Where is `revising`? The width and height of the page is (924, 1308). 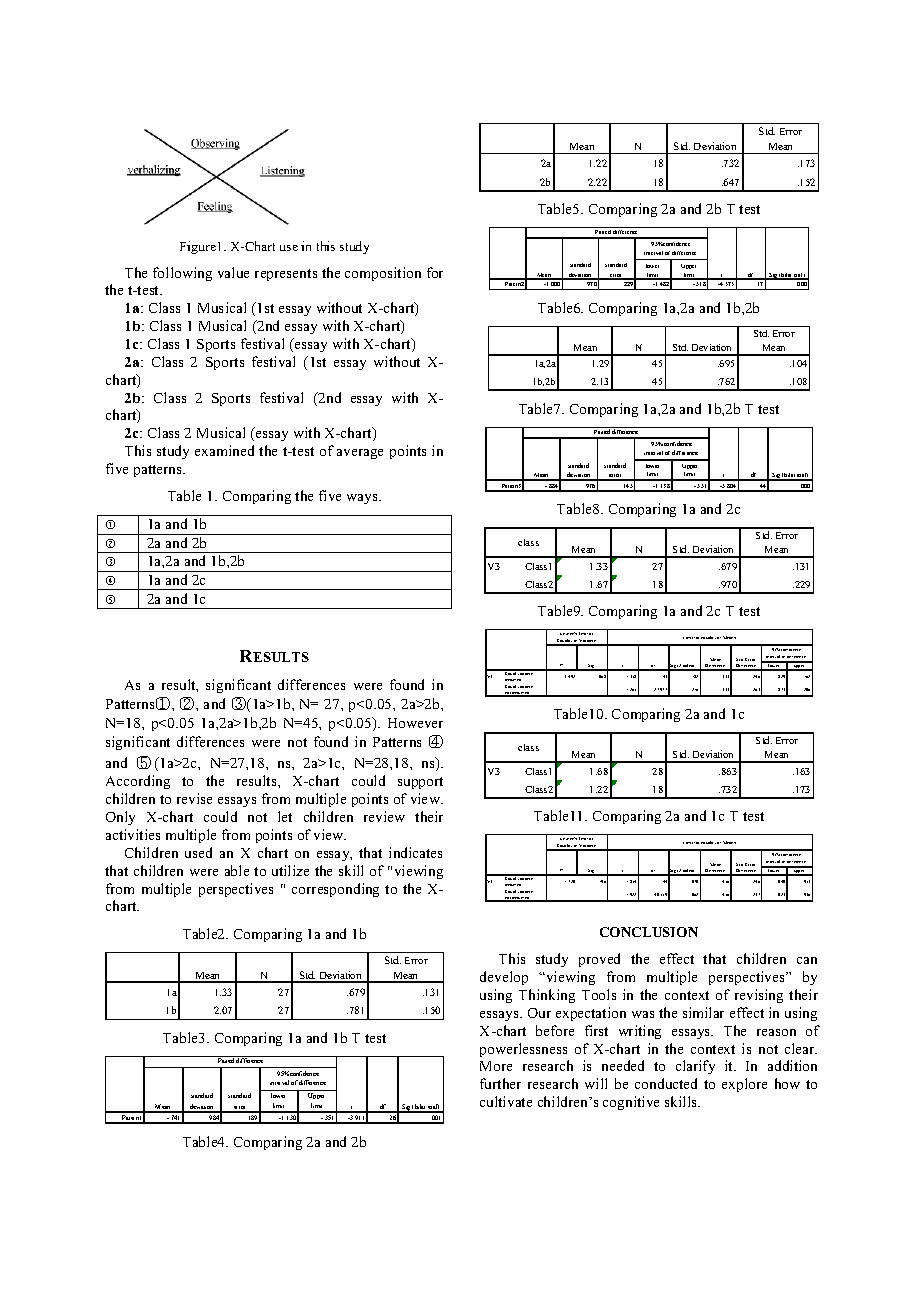 revising is located at coordinates (759, 996).
